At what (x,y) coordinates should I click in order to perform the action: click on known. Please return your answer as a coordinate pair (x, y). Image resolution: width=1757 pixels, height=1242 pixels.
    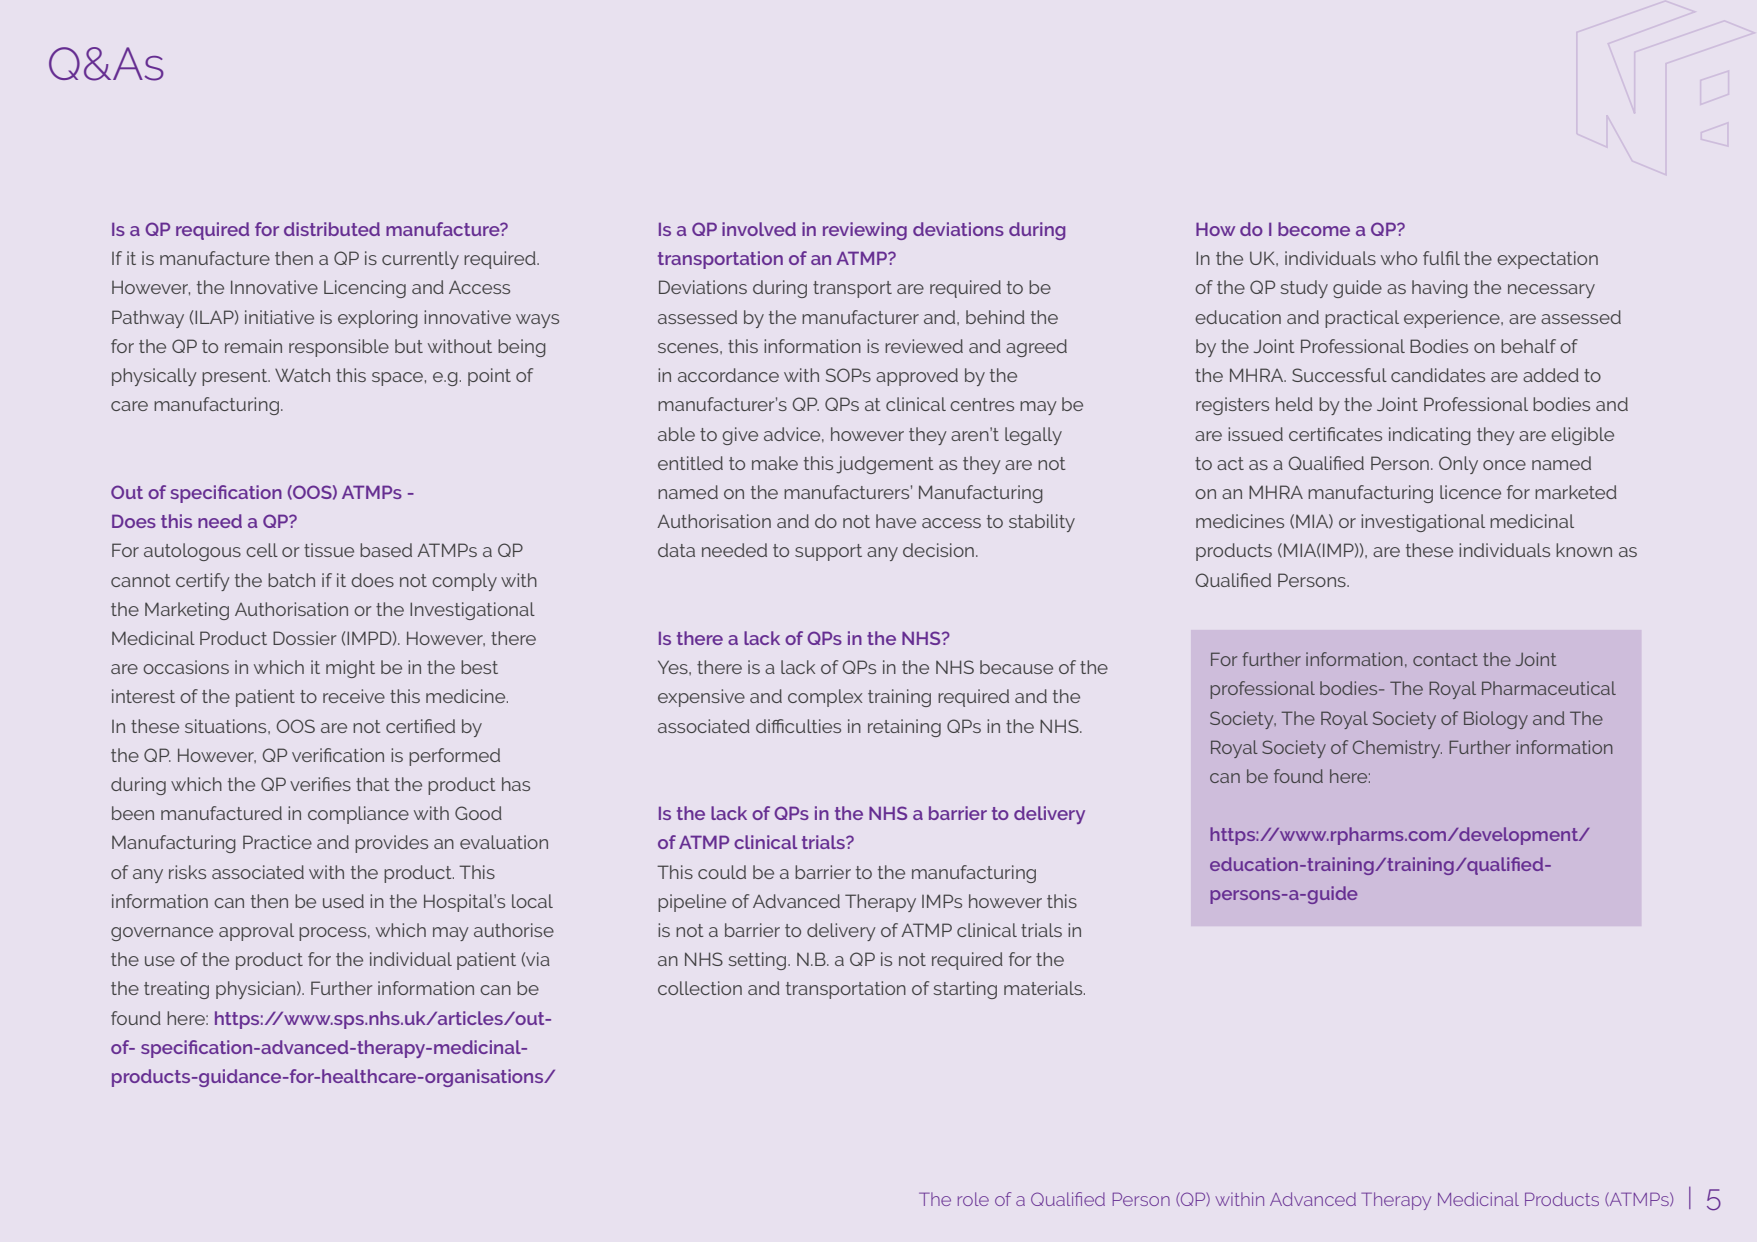
    Looking at the image, I should click on (1584, 550).
